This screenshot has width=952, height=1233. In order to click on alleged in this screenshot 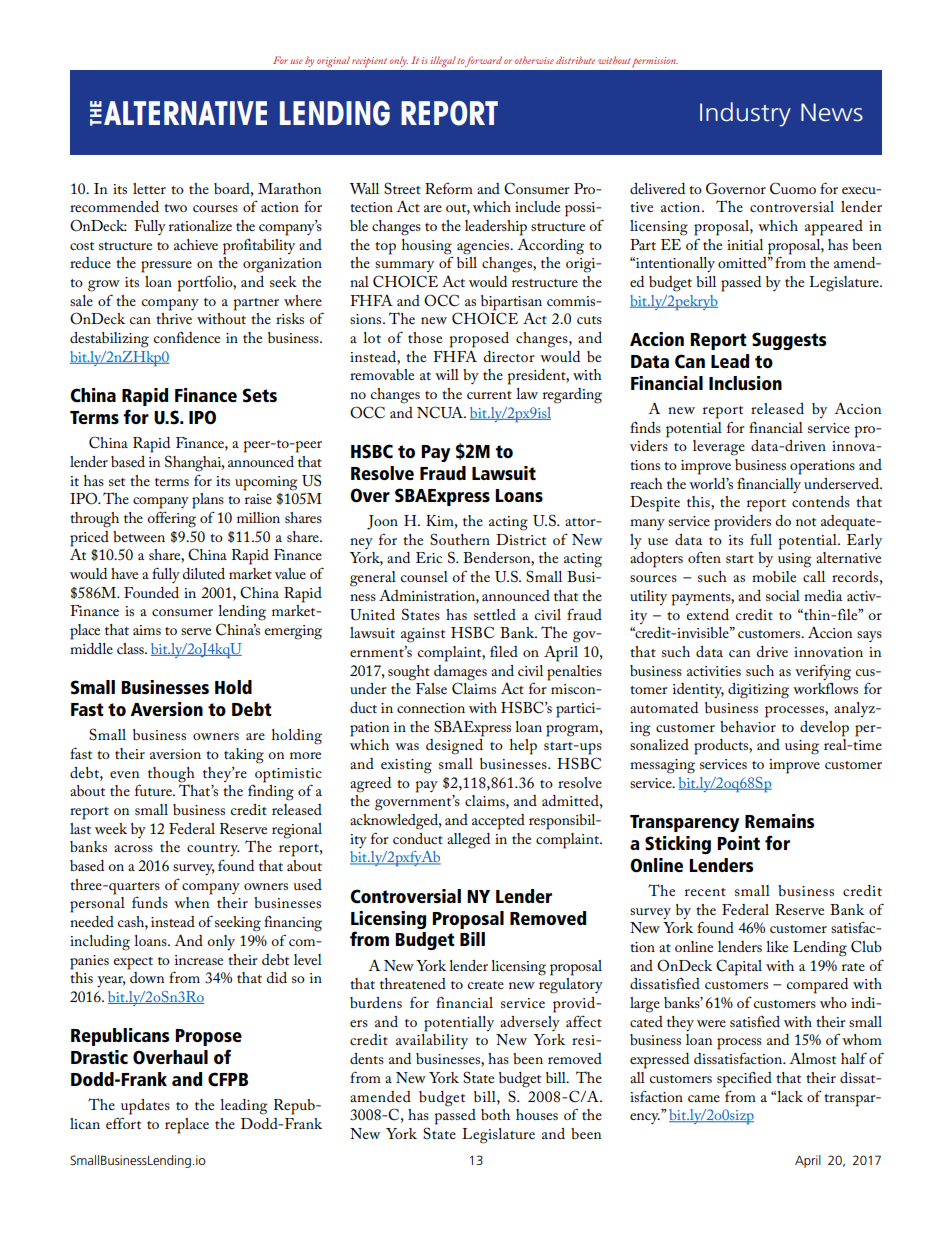, I will do `click(468, 841)`.
